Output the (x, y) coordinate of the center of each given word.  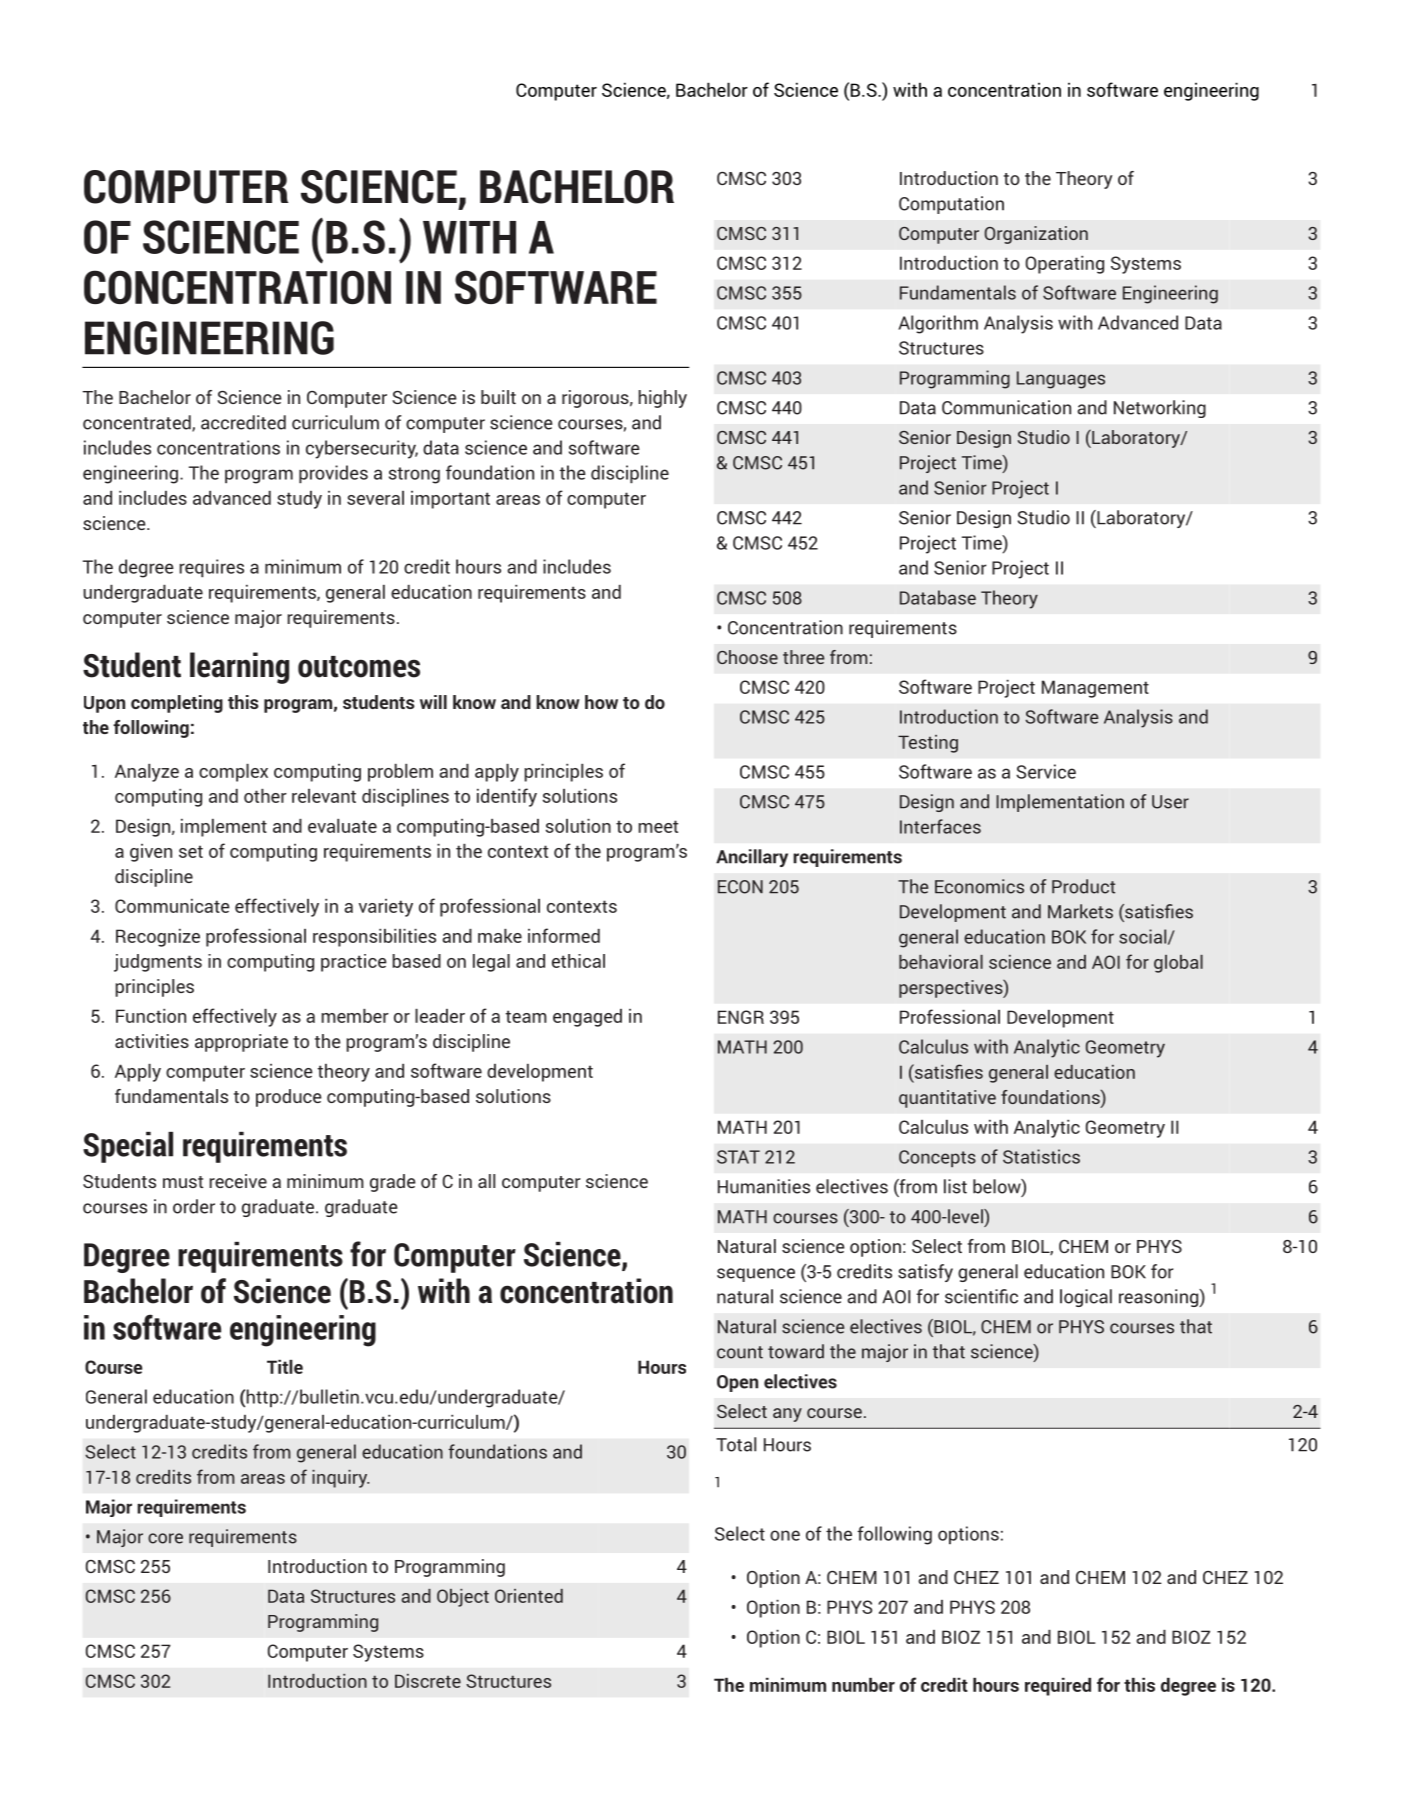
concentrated (138, 423)
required (1058, 1687)
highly (662, 399)
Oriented (529, 1596)
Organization (1036, 235)
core (165, 1538)
